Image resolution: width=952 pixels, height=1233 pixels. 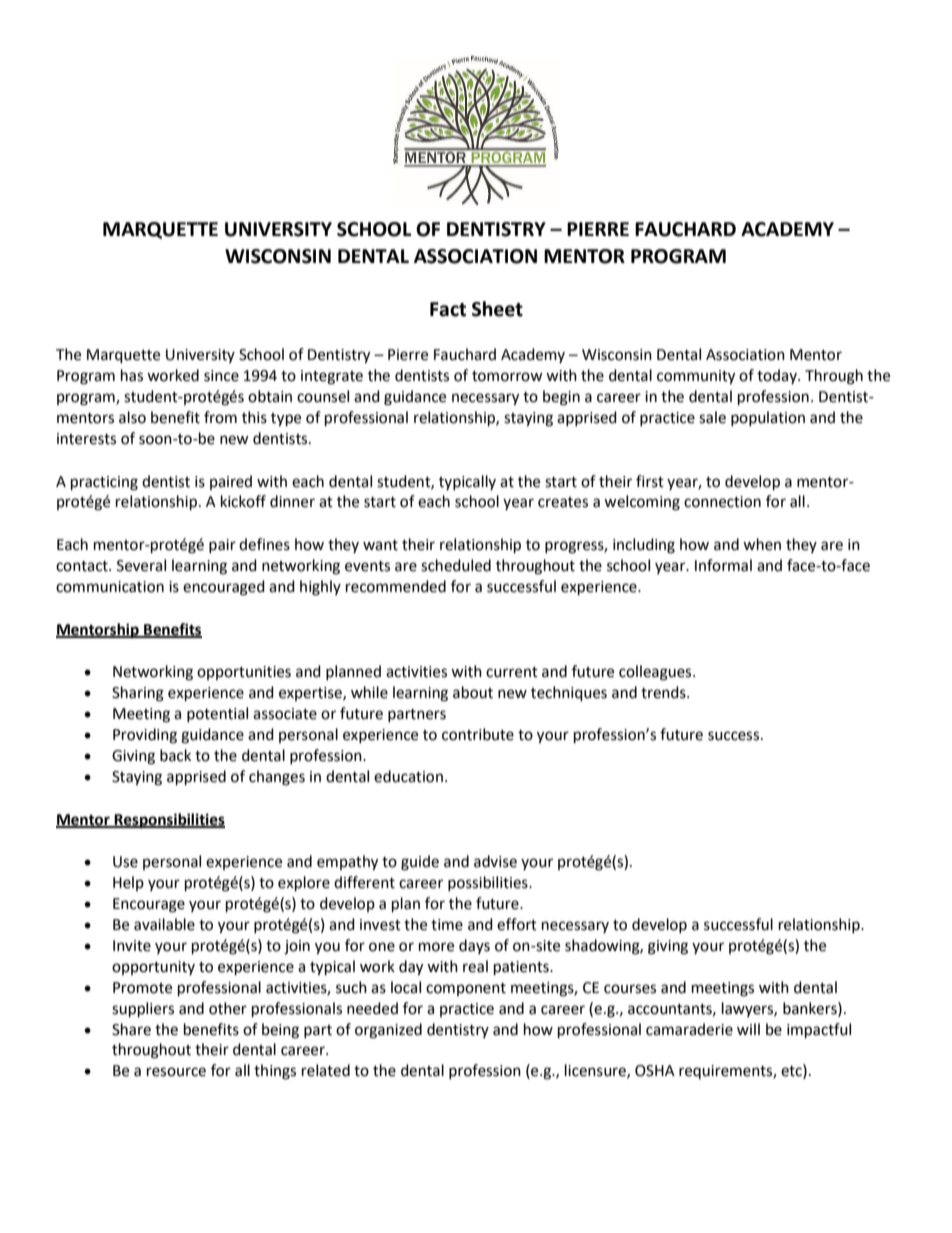 I want to click on education, so click(x=408, y=776).
